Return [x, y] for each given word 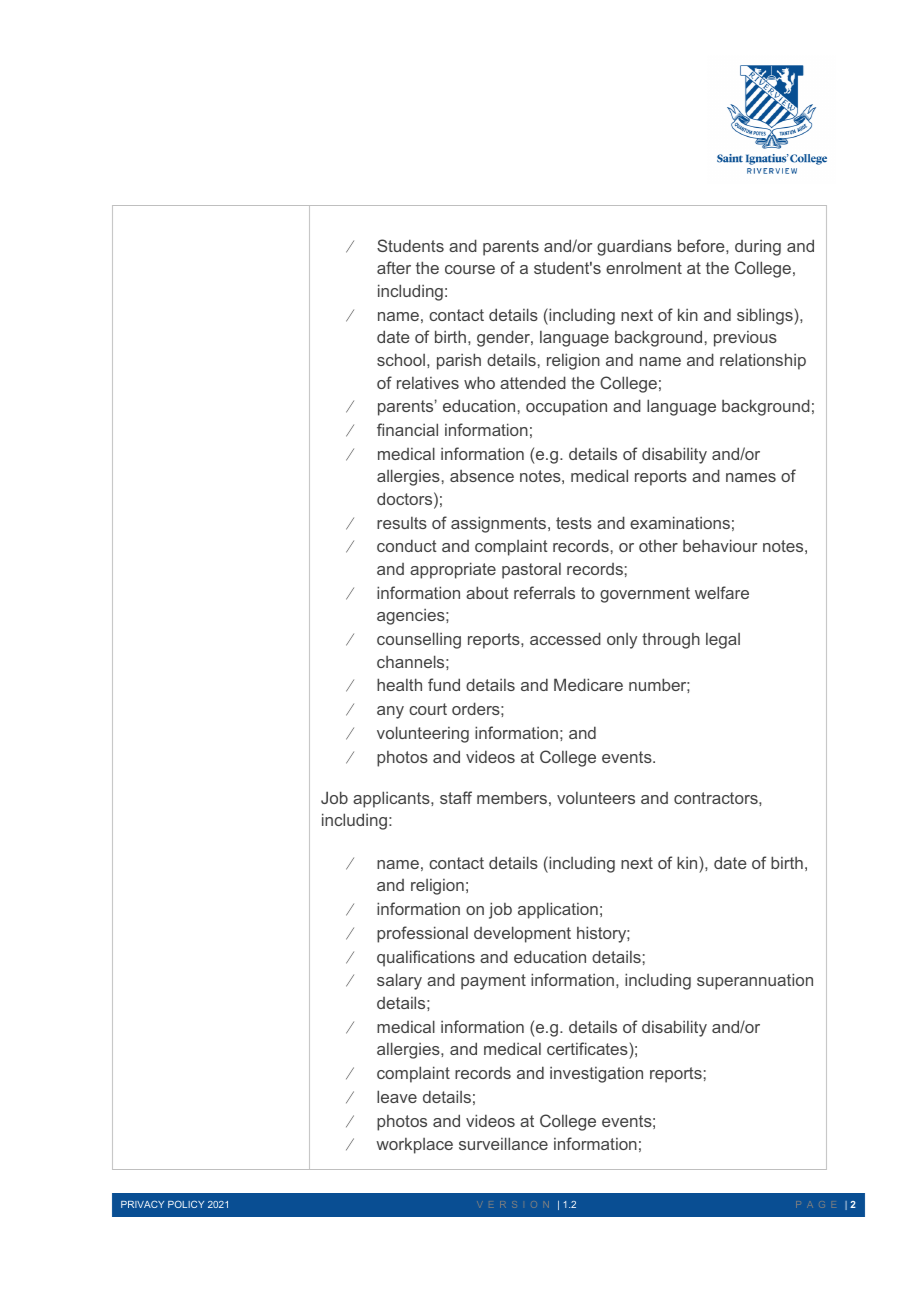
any [390, 712]
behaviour [720, 545]
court [428, 709]
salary [399, 981]
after [394, 267]
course [470, 269]
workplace [414, 1146]
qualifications [426, 958]
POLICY [186, 1204]
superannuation [755, 981]
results [402, 523]
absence [482, 476]
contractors [717, 798]
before [702, 245]
